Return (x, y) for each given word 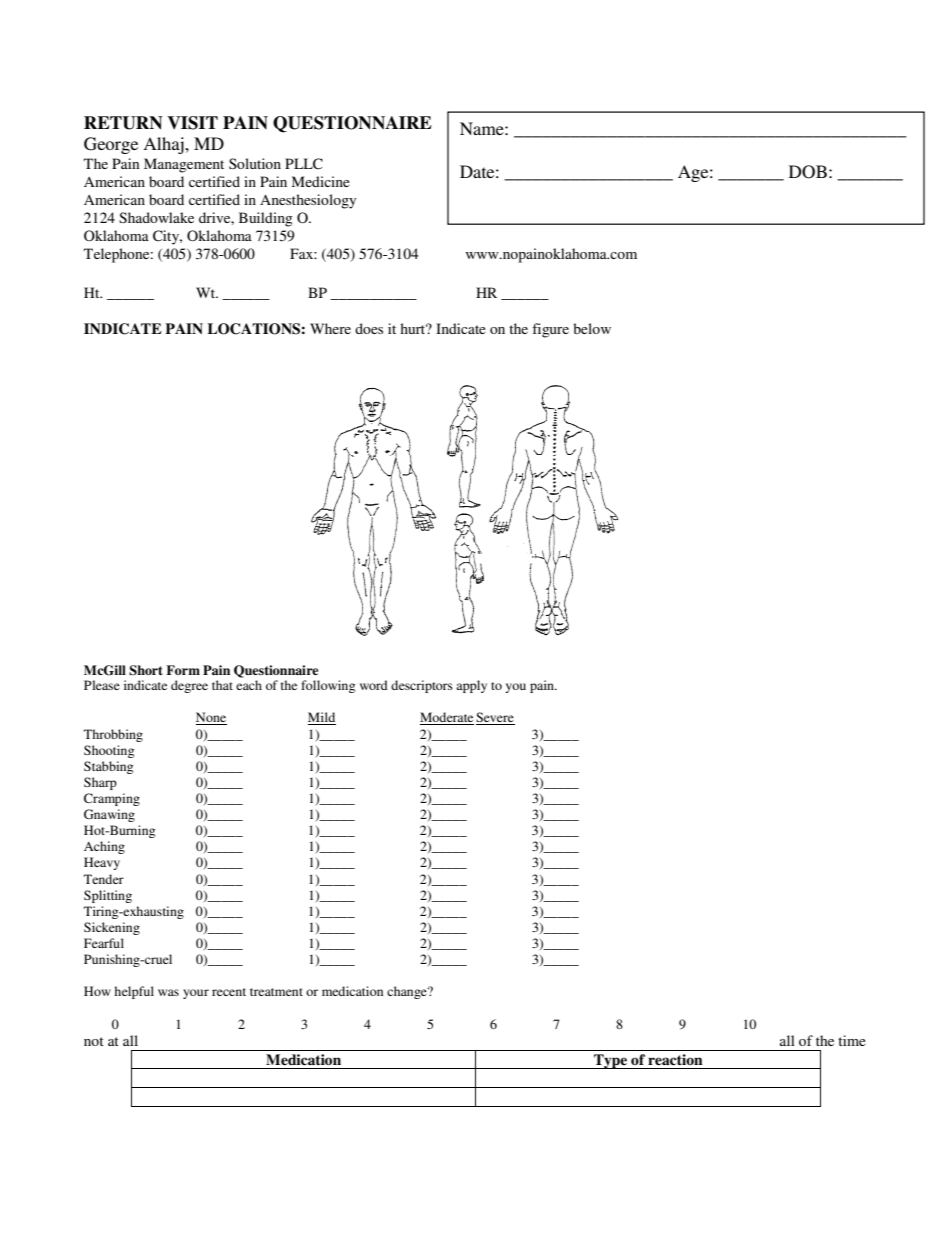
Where (330, 328)
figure (550, 330)
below (592, 328)
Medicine (321, 181)
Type (611, 1061)
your (196, 994)
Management (184, 165)
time (852, 1040)
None (211, 718)
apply (471, 686)
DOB (808, 172)
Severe (495, 718)
